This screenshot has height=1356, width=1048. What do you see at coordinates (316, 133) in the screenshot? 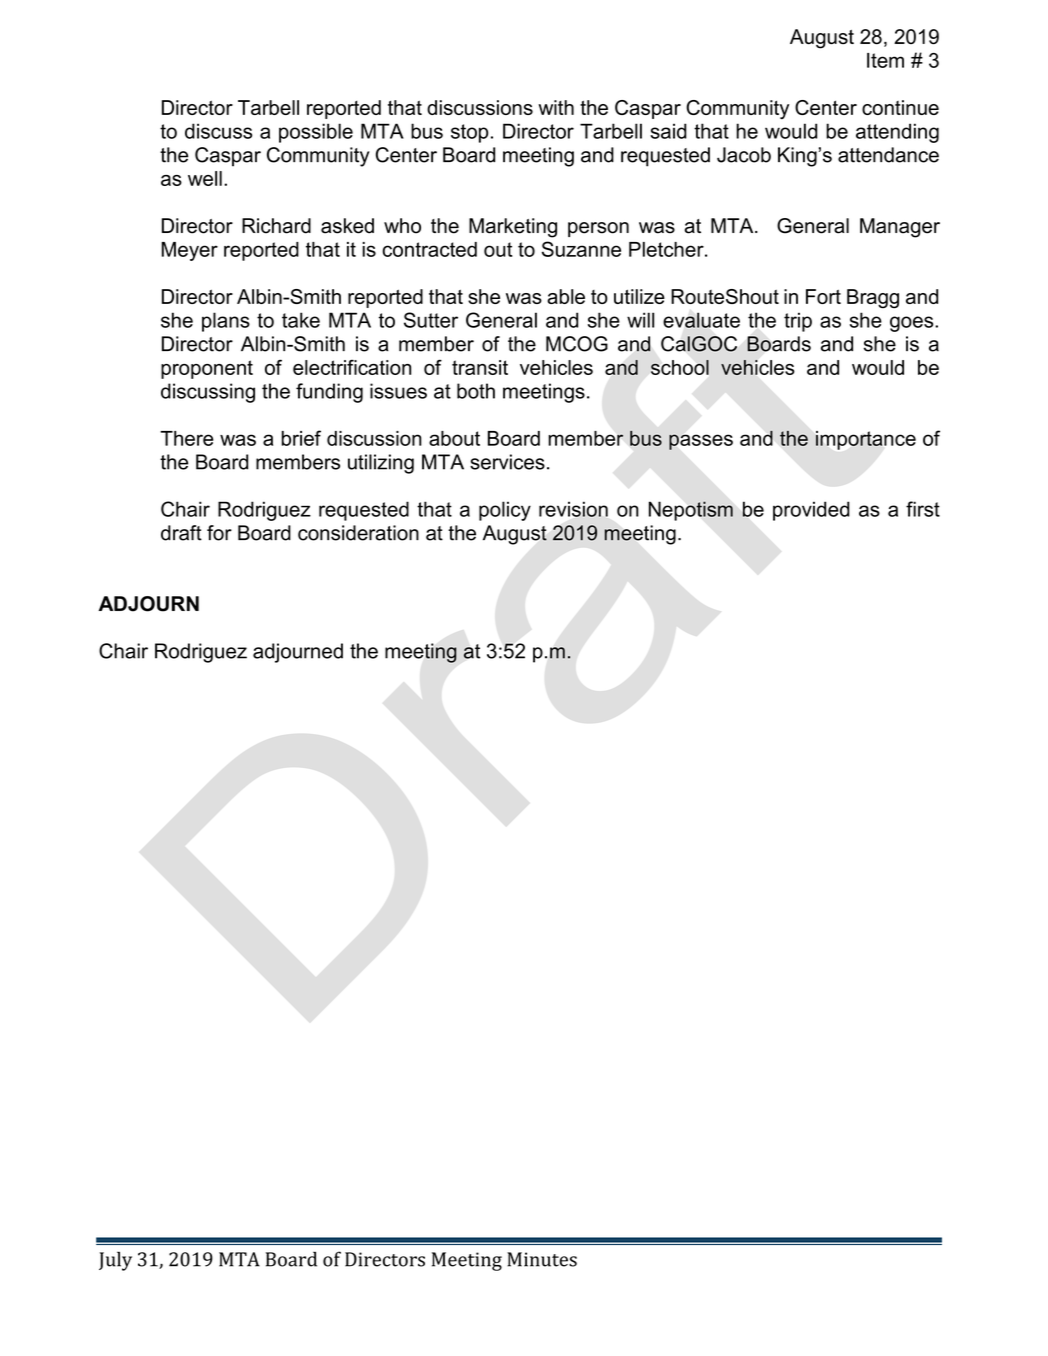
I see `possible` at bounding box center [316, 133].
